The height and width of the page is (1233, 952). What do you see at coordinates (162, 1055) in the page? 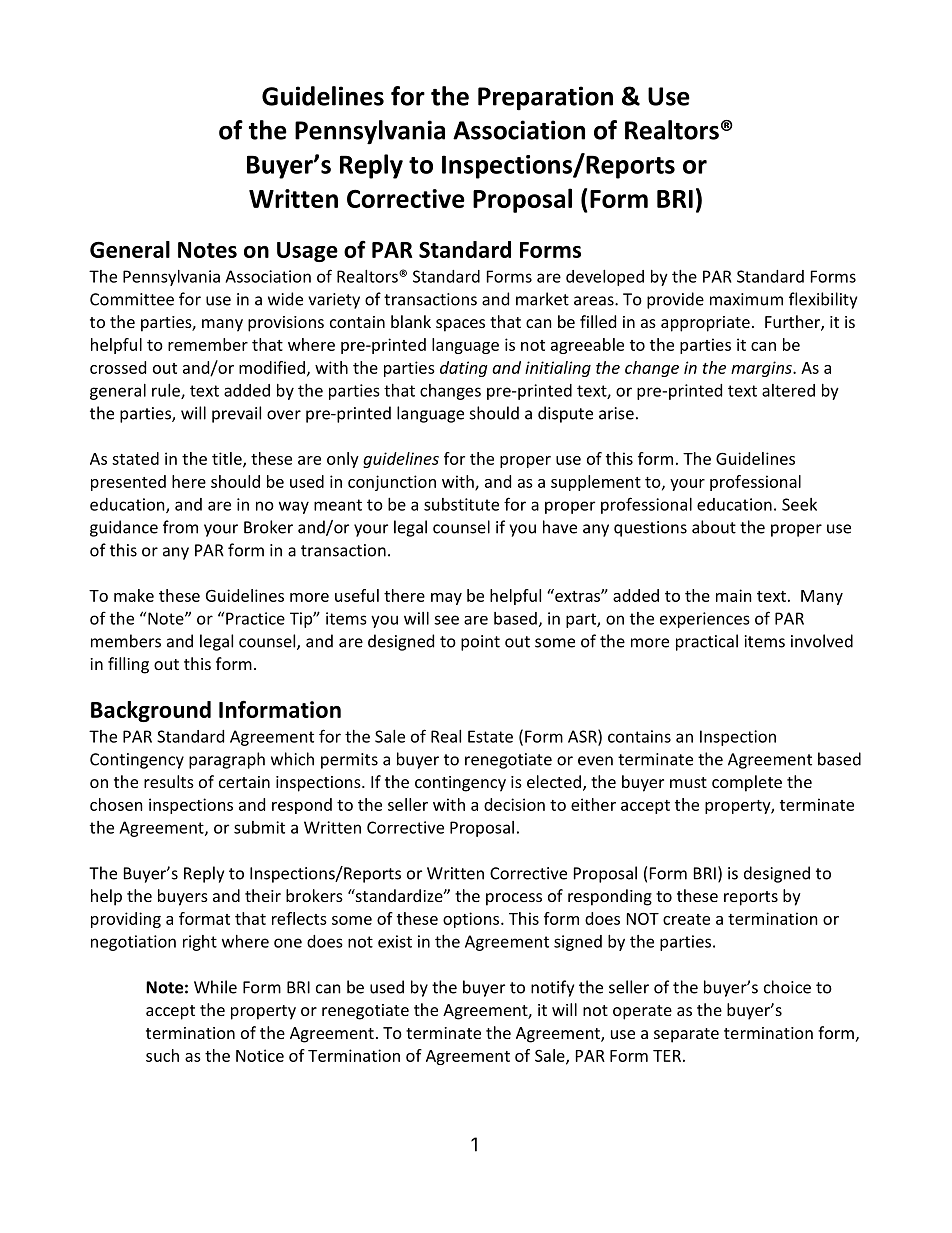
I see `such` at bounding box center [162, 1055].
